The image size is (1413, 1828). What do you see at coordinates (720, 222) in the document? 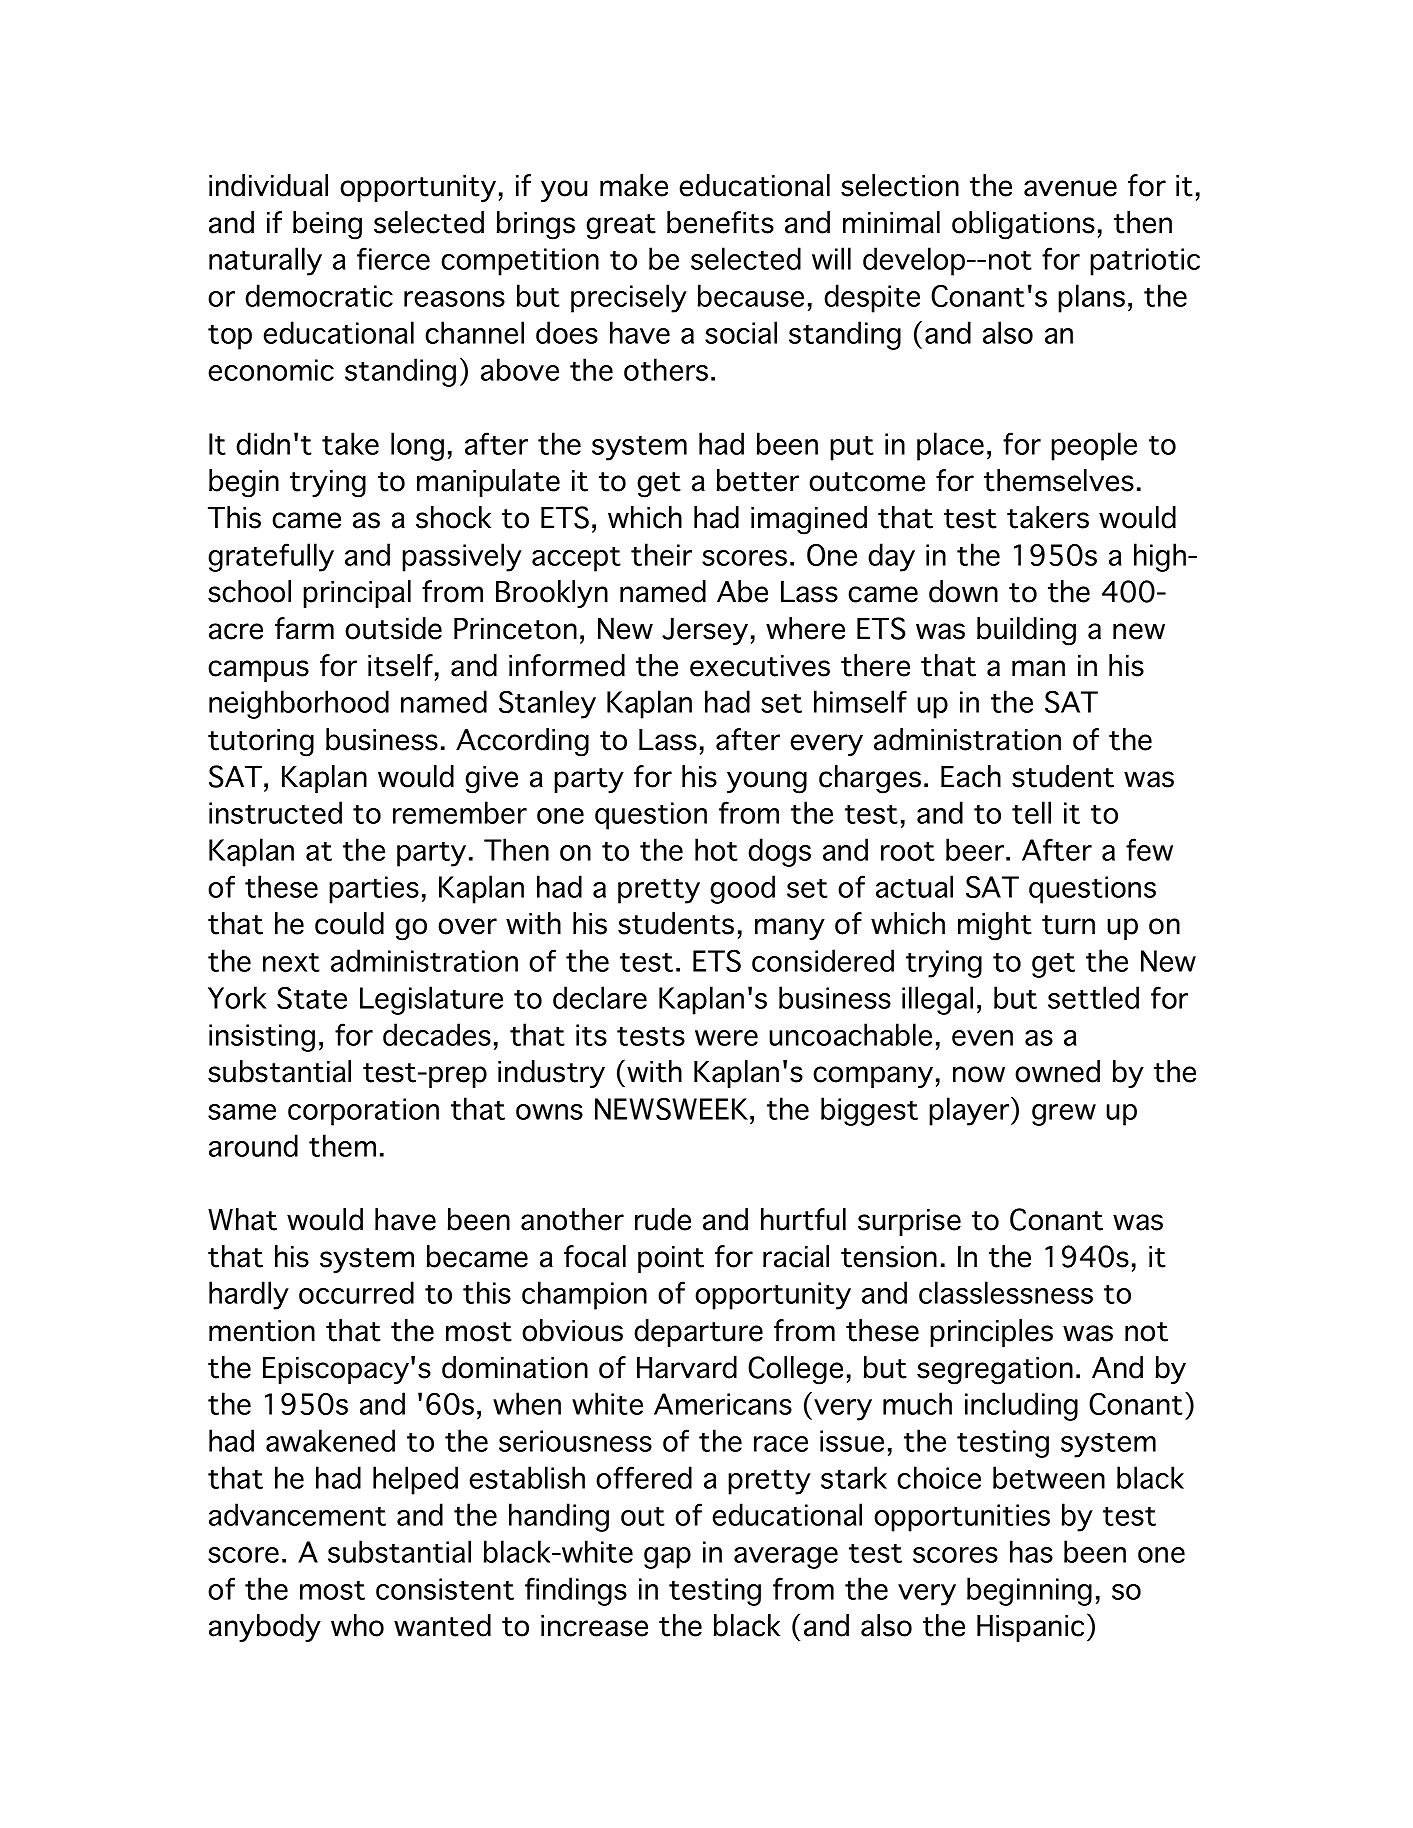
I see `benefits` at bounding box center [720, 222].
